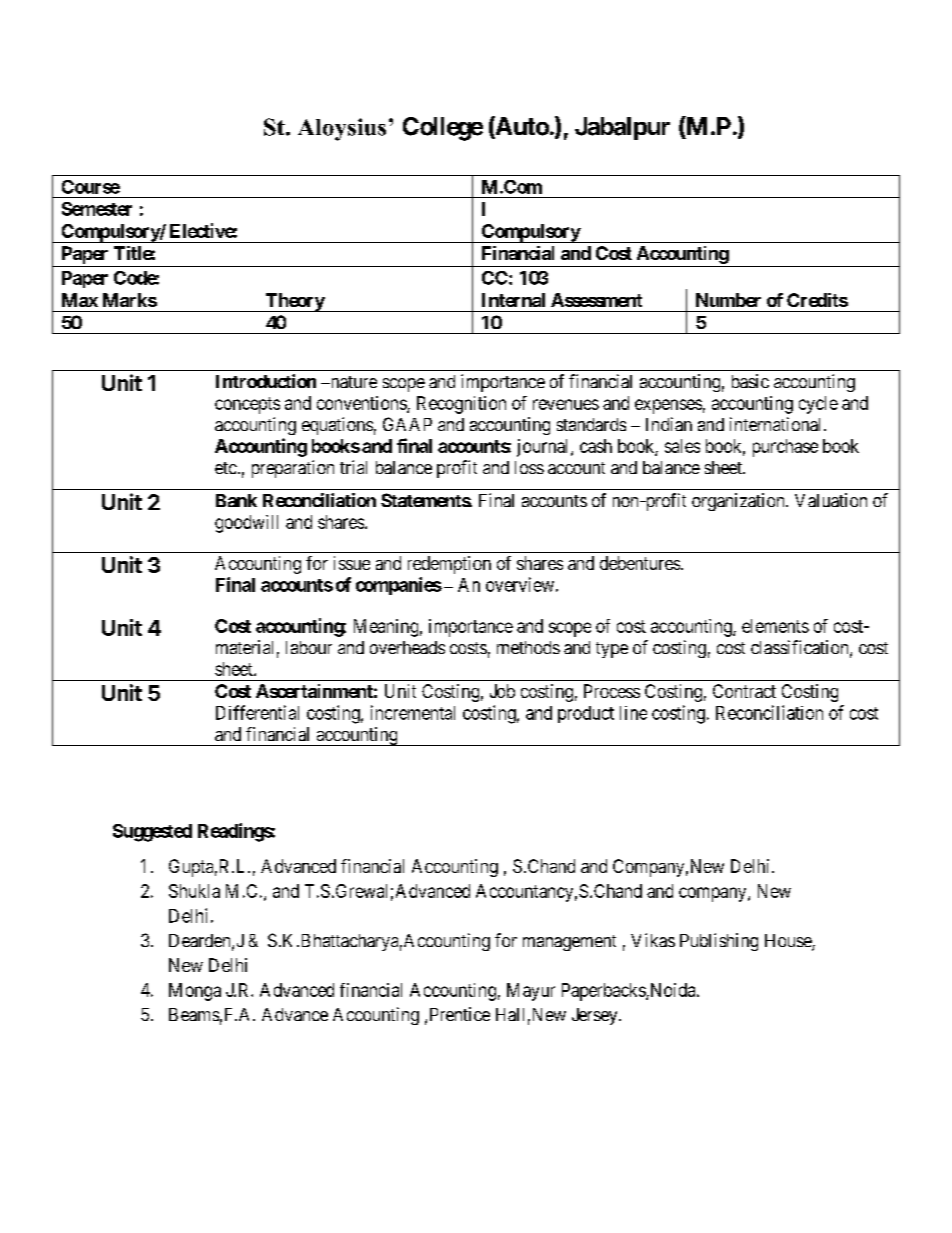 The width and height of the screenshot is (952, 1233). Describe the element at coordinates (413, 712) in the screenshot. I see `incremental` at that location.
